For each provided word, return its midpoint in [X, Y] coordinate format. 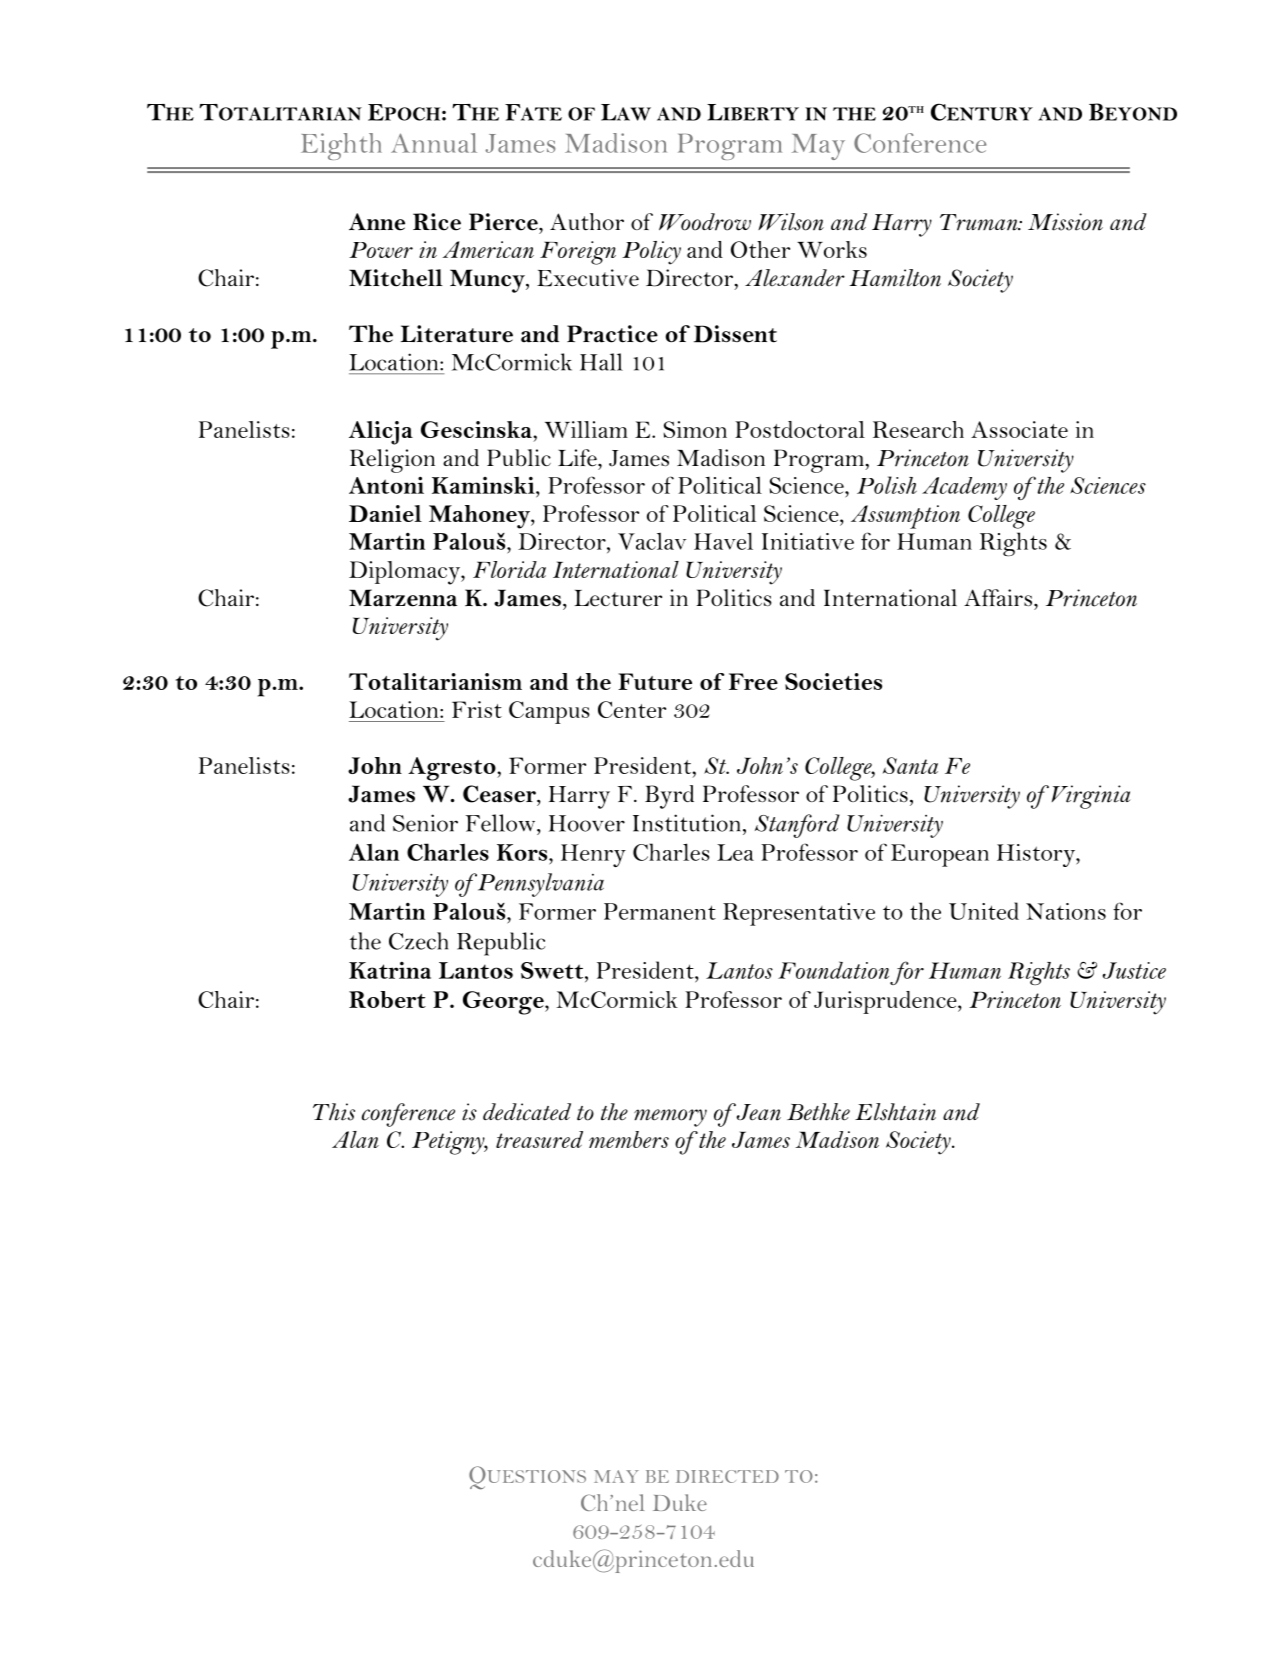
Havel [723, 541]
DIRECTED [727, 1476]
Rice [437, 222]
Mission [1065, 222]
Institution [686, 823]
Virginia [1091, 797]
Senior [425, 823]
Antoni [386, 485]
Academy [964, 488]
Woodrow [705, 222]
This [334, 1112]
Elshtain [895, 1112]
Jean [757, 1112]
